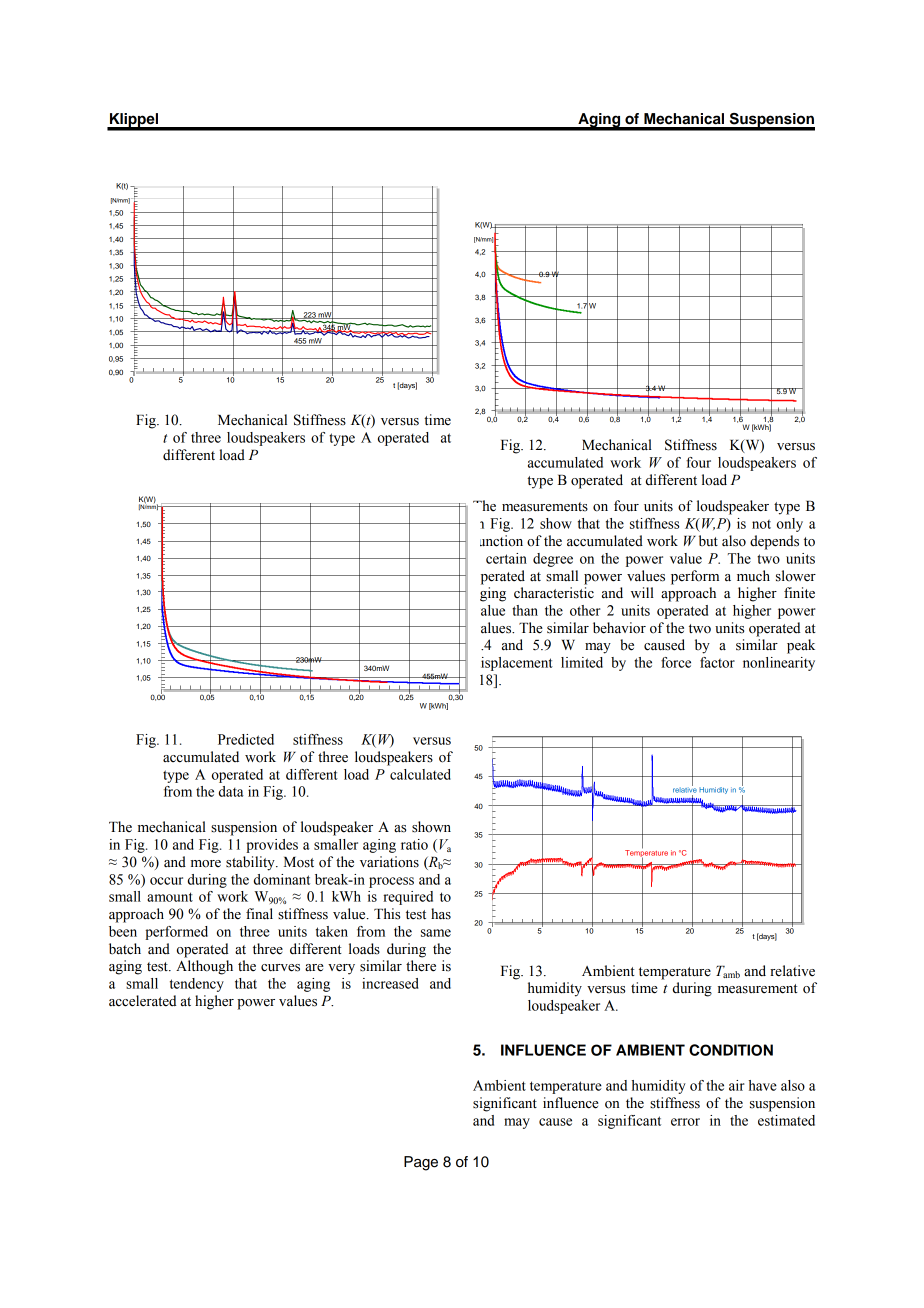 The image size is (924, 1308). Describe the element at coordinates (204, 967) in the screenshot. I see `Although` at that location.
